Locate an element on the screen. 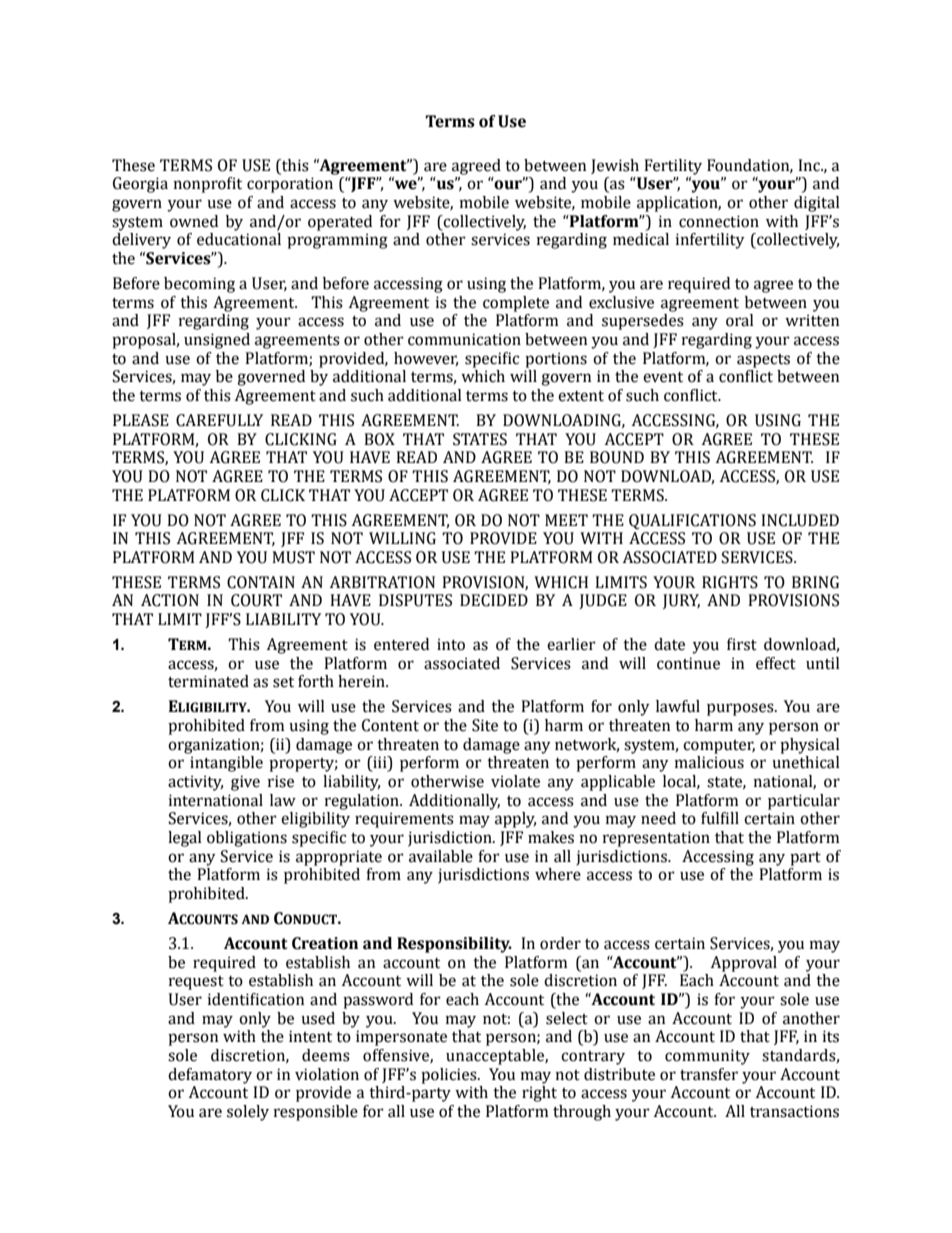 Image resolution: width=952 pixels, height=1233 pixels. aspects is located at coordinates (763, 361).
